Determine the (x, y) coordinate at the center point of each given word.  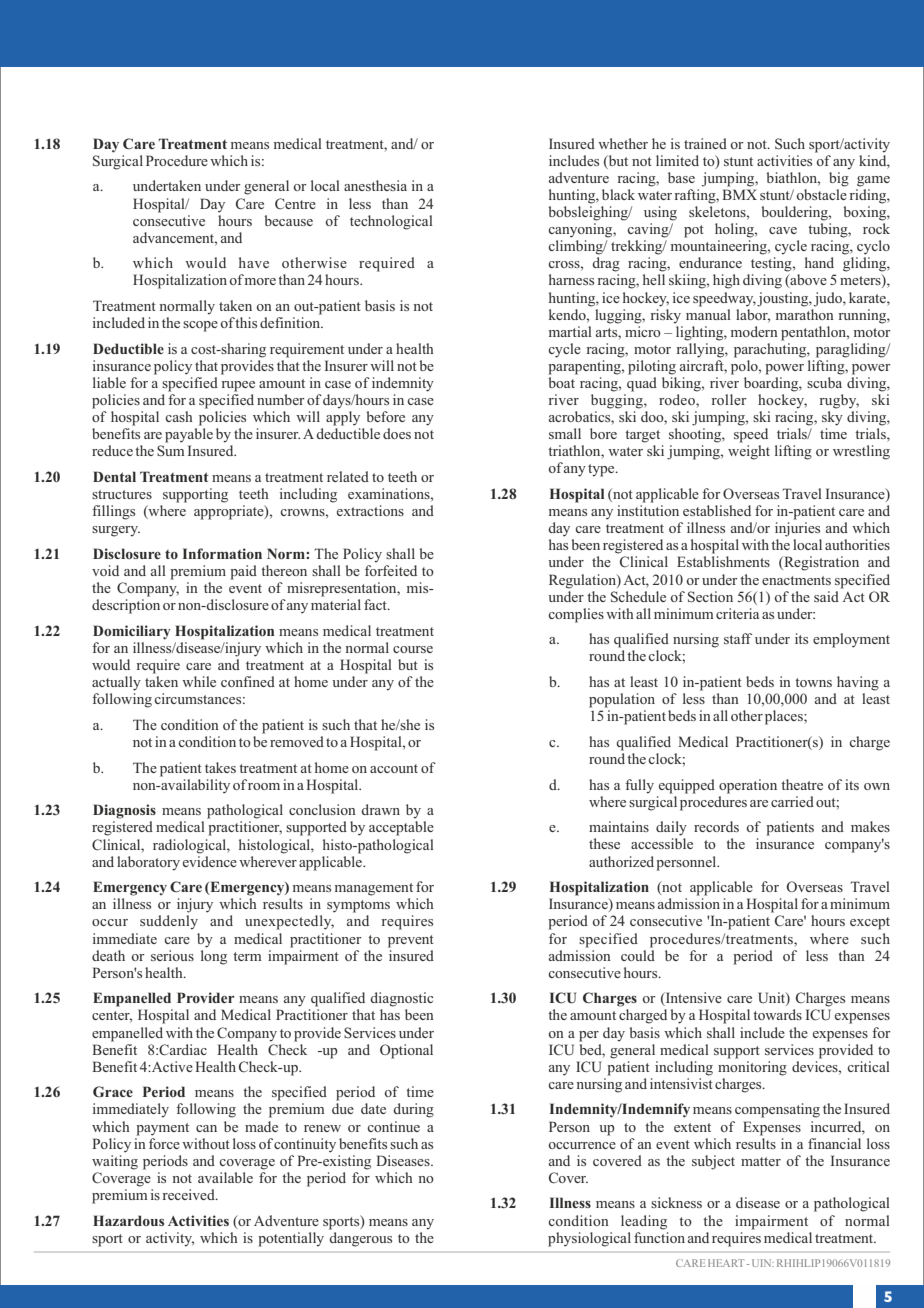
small (565, 433)
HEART (727, 1263)
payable (189, 435)
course (413, 649)
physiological (589, 1239)
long (214, 956)
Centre (295, 203)
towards (777, 1014)
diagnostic (401, 999)
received (189, 1194)
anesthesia (375, 185)
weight (749, 452)
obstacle (822, 194)
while (199, 681)
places (785, 717)
